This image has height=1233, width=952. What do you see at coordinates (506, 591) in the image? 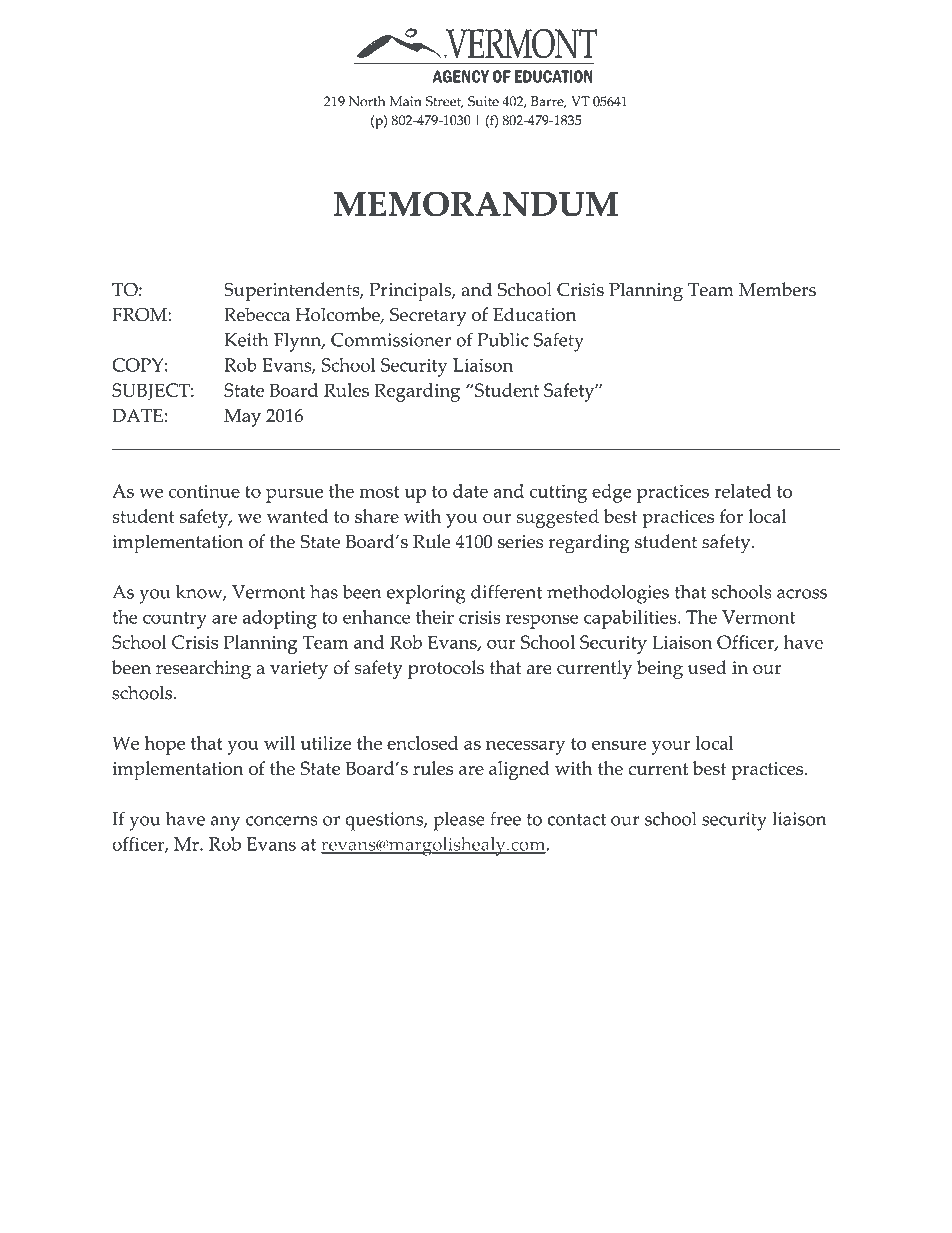
I see `different` at bounding box center [506, 591].
